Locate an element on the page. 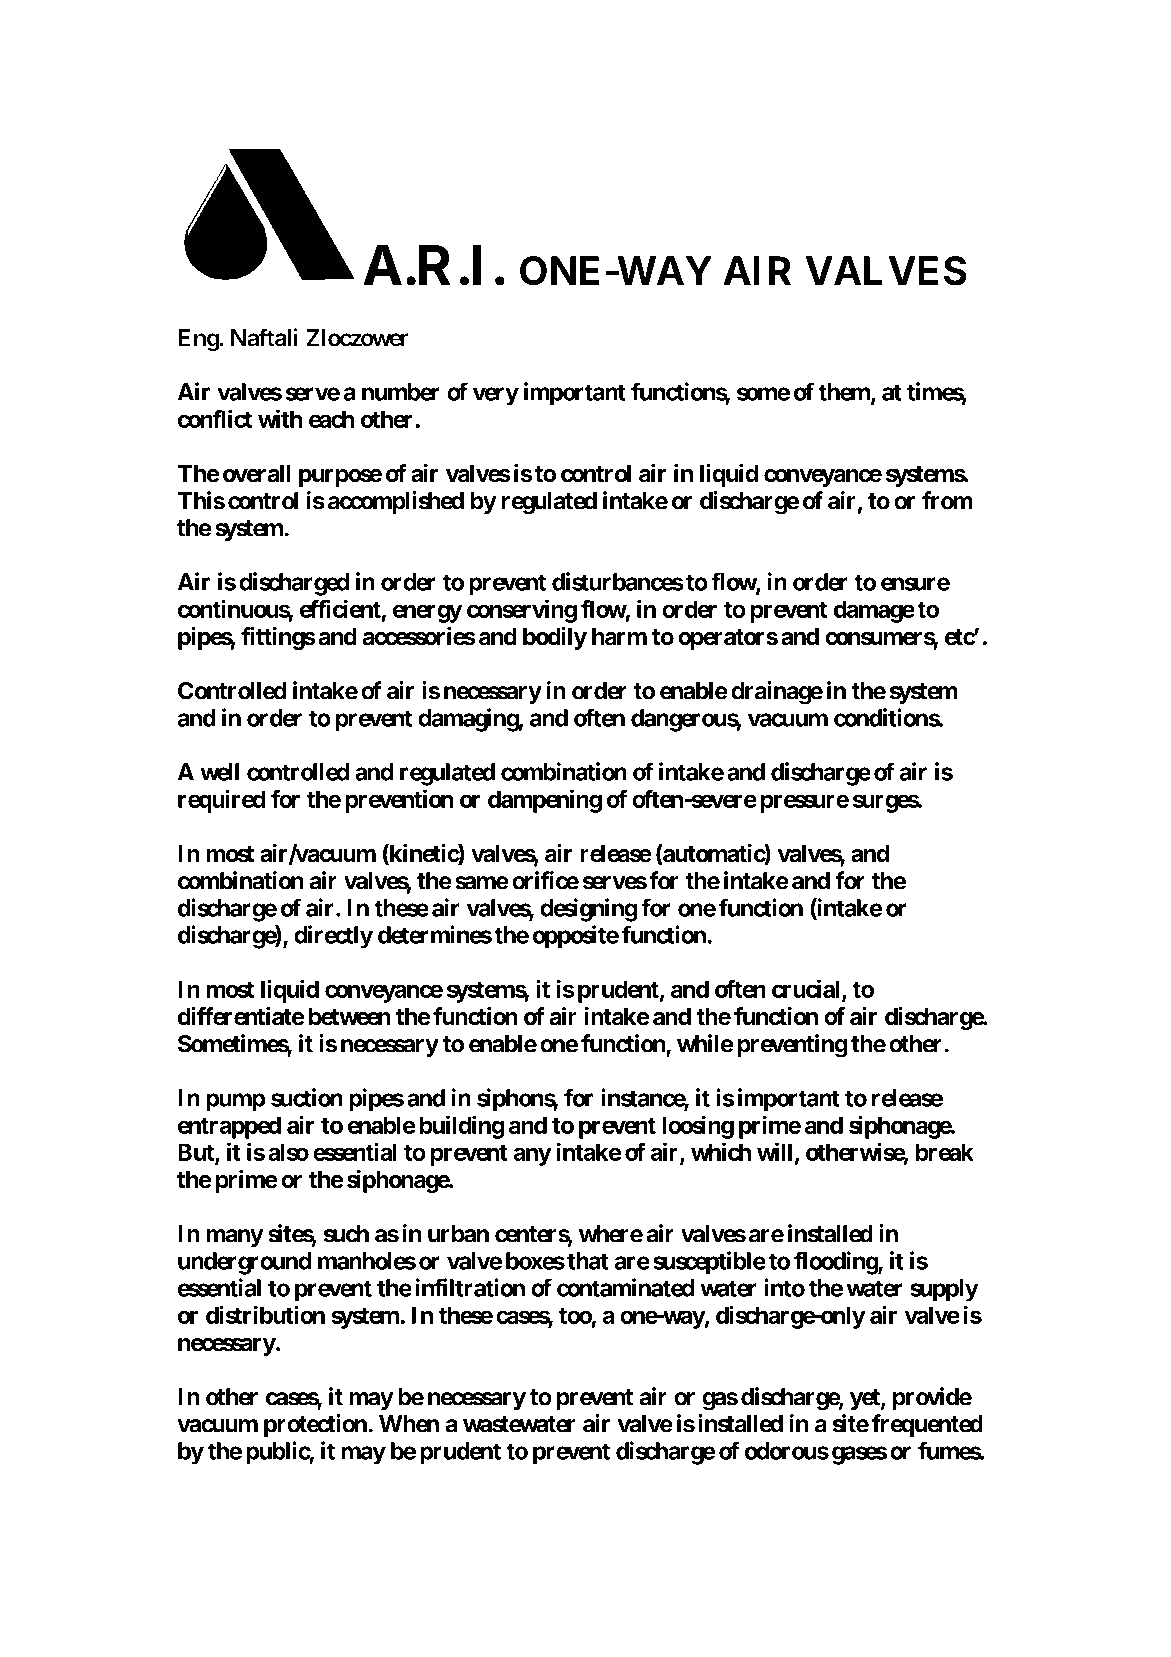 The width and height of the document is (1171, 1657). required is located at coordinates (221, 801).
